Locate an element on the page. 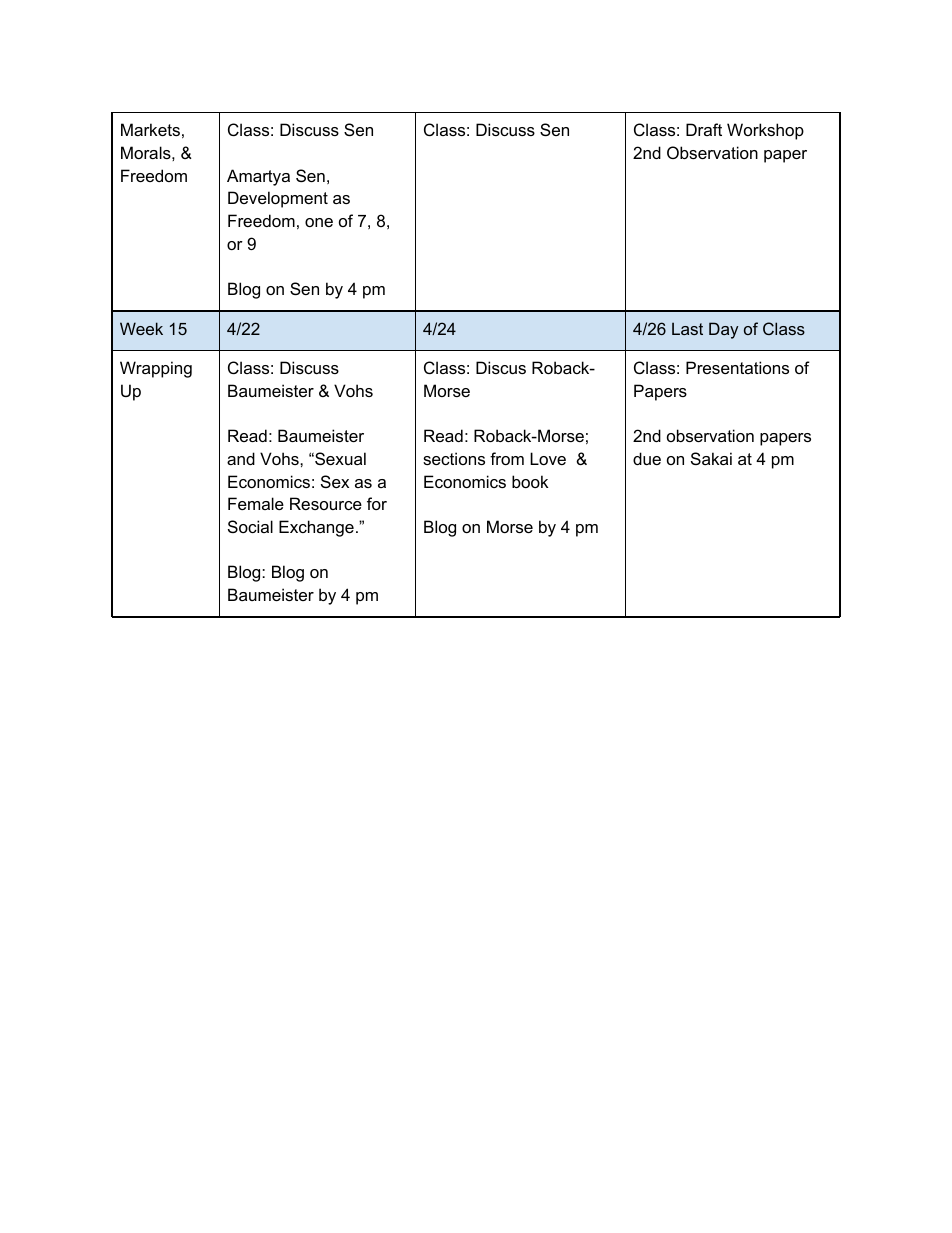 Image resolution: width=952 pixels, height=1233 pixels. Amartya is located at coordinates (258, 177).
